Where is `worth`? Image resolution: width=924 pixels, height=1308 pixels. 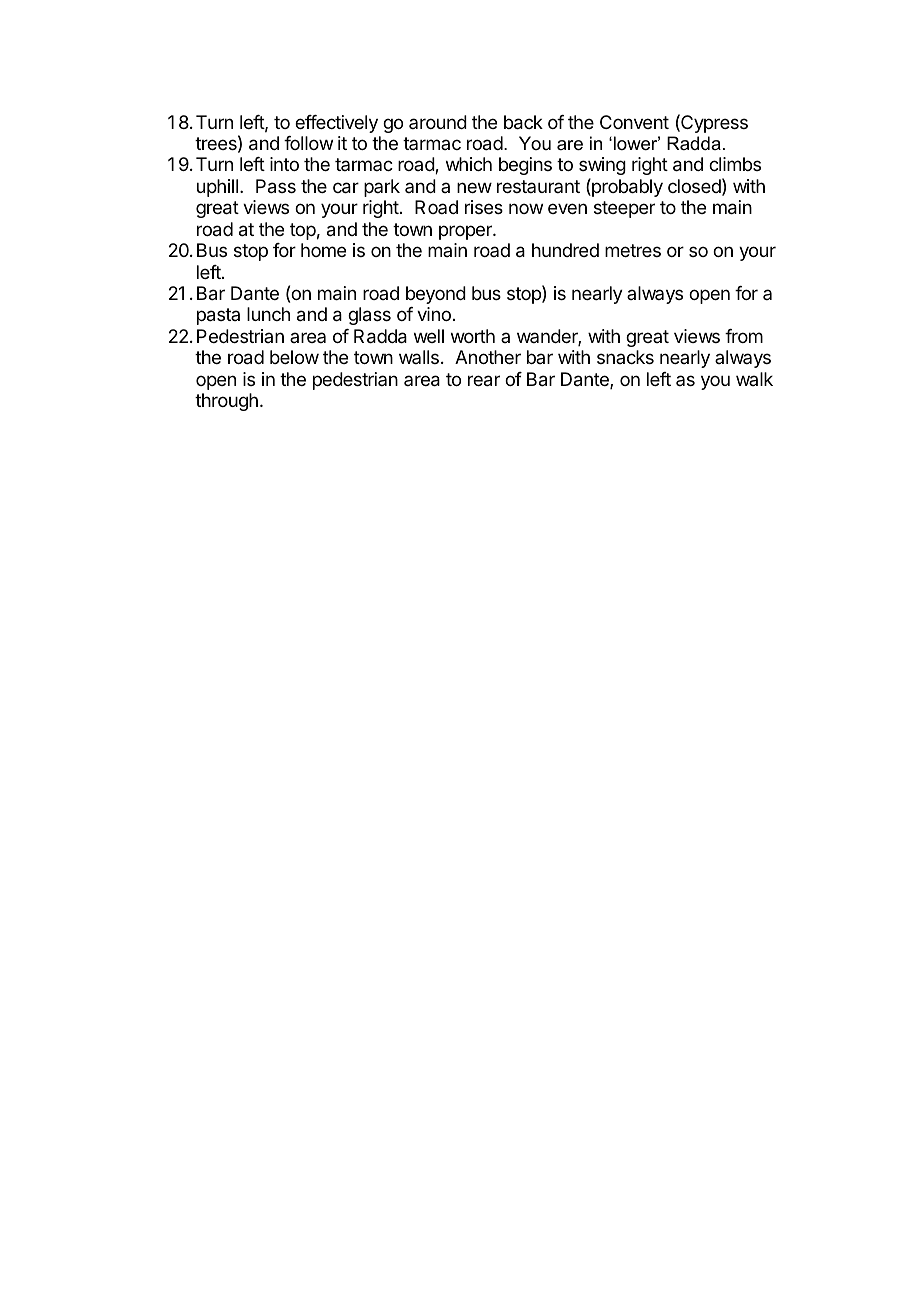 worth is located at coordinates (473, 336).
